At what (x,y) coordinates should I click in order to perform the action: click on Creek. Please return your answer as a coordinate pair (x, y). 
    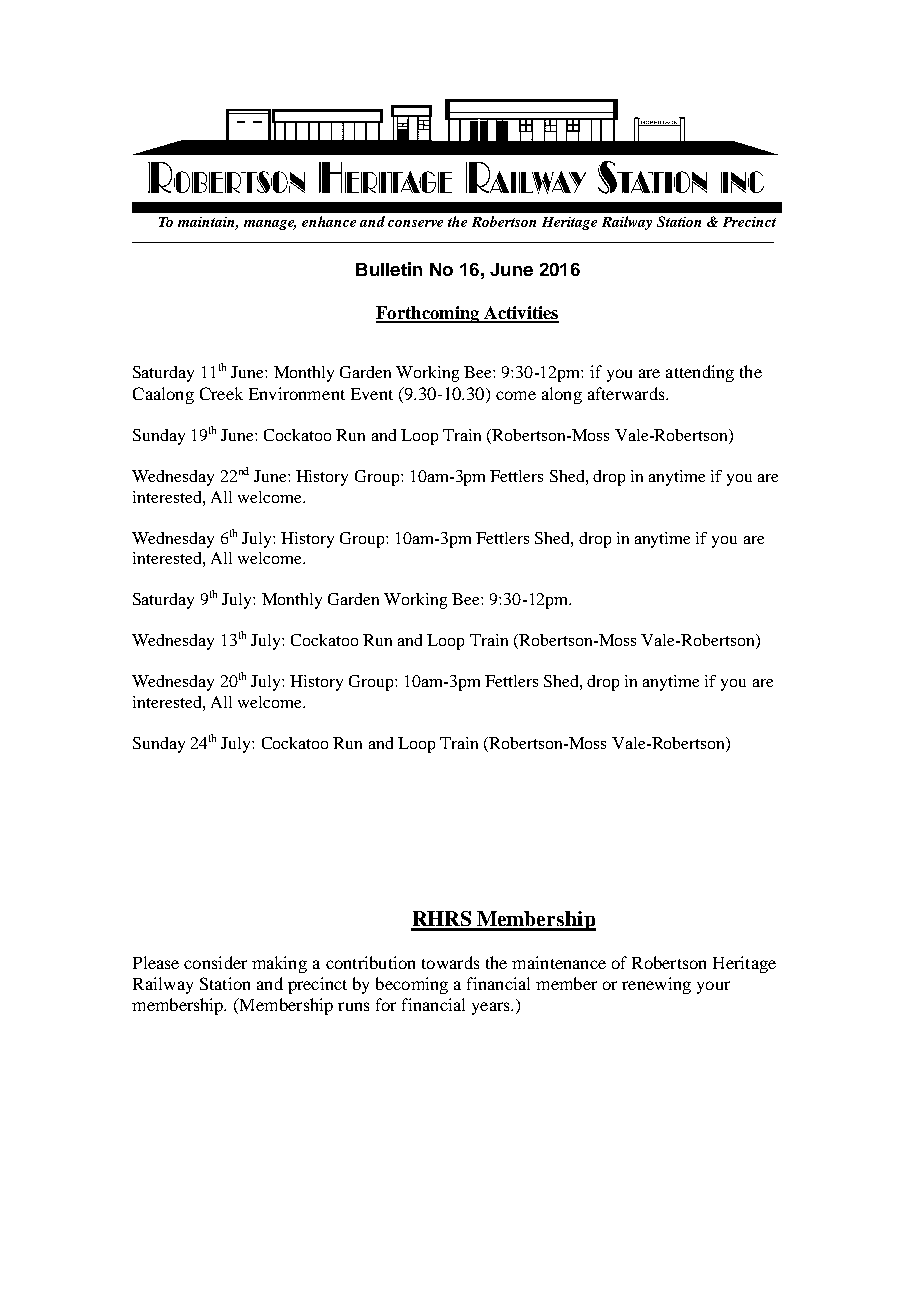
    Looking at the image, I should click on (221, 393).
